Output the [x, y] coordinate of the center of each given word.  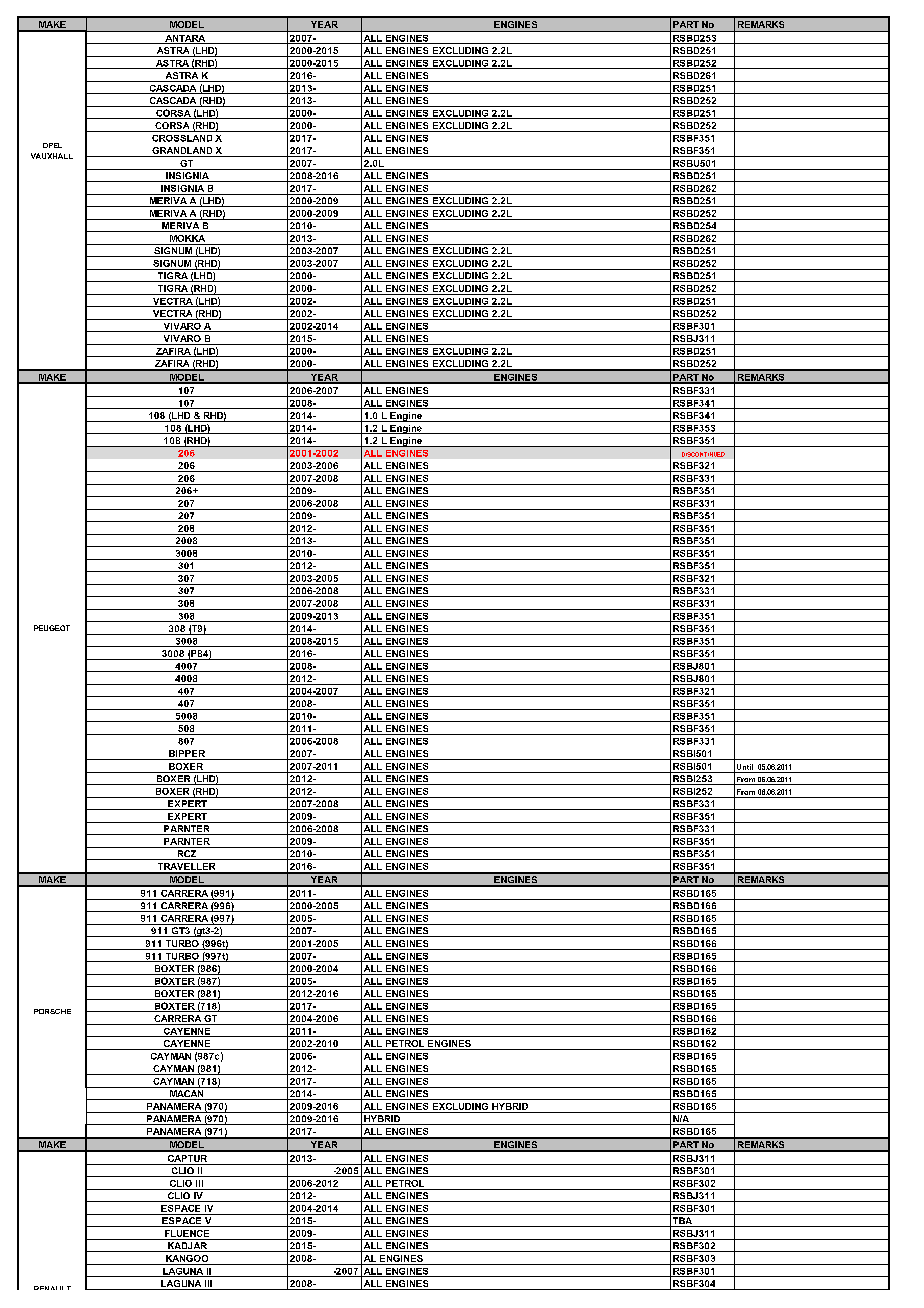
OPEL [52, 145]
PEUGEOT [52, 628]
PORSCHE [52, 1011]
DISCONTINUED [703, 454]
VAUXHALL [52, 156]
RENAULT [52, 1288]
